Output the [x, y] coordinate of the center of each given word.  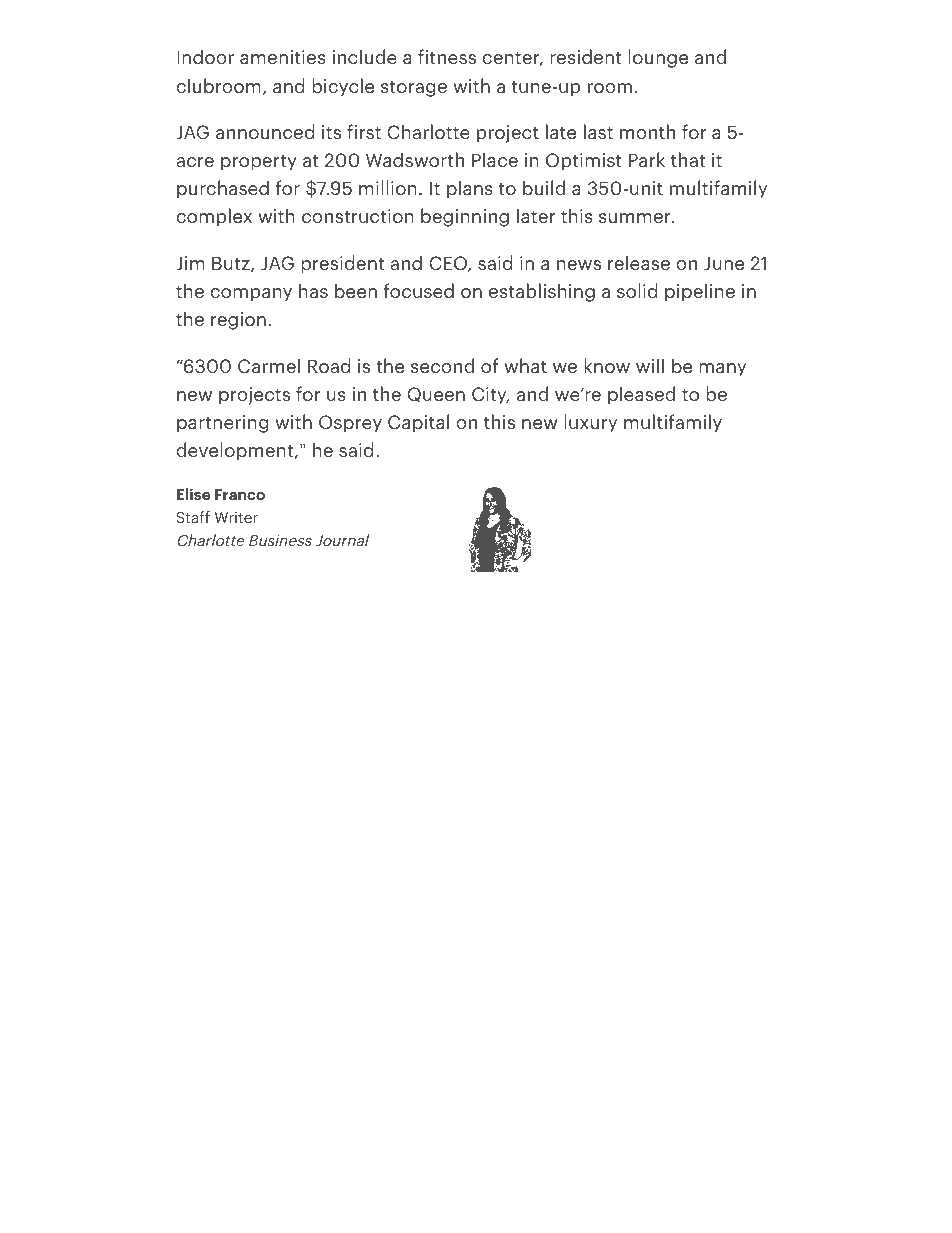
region [238, 321]
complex [214, 217]
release [639, 262]
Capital [418, 423]
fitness [447, 56]
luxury [590, 423]
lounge [658, 58]
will [650, 365]
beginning [465, 217]
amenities [283, 57]
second [442, 365]
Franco [240, 494]
